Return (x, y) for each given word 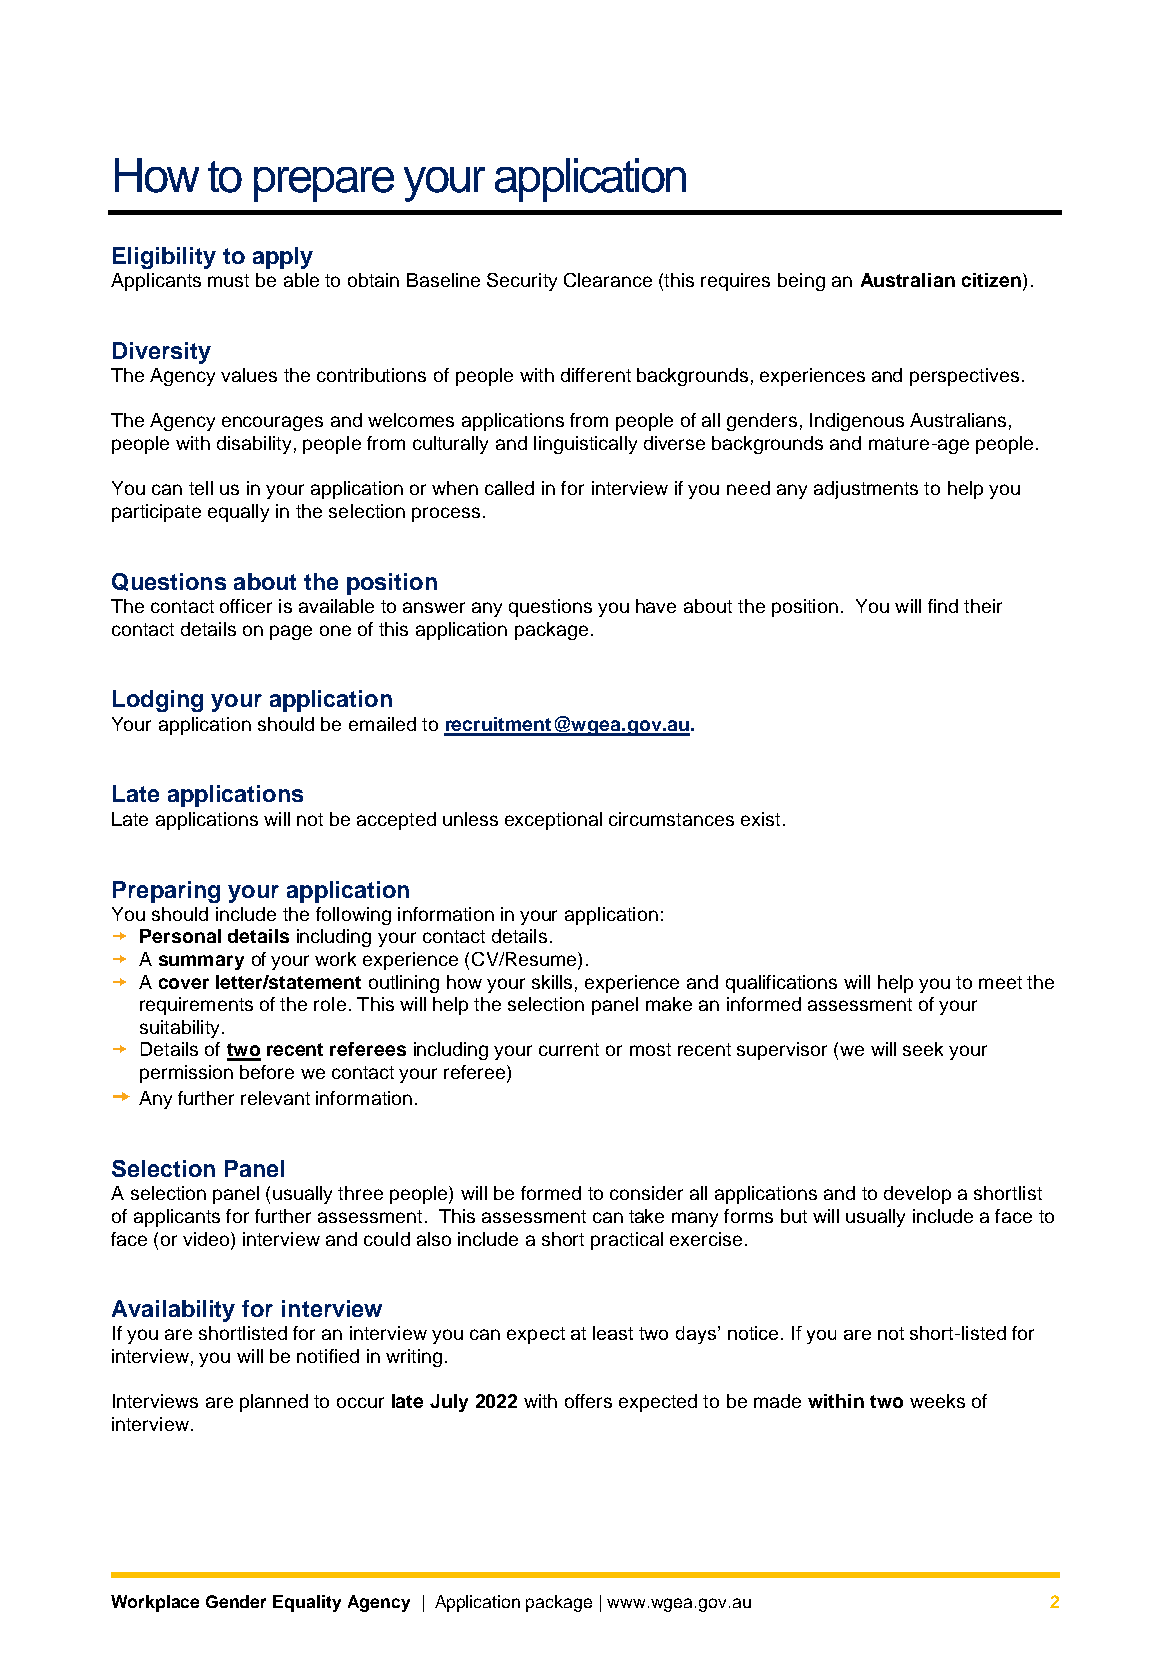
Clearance (608, 280)
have (656, 606)
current (569, 1049)
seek (923, 1049)
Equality (307, 1603)
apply (283, 258)
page (291, 632)
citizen (993, 281)
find (943, 606)
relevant (275, 1098)
